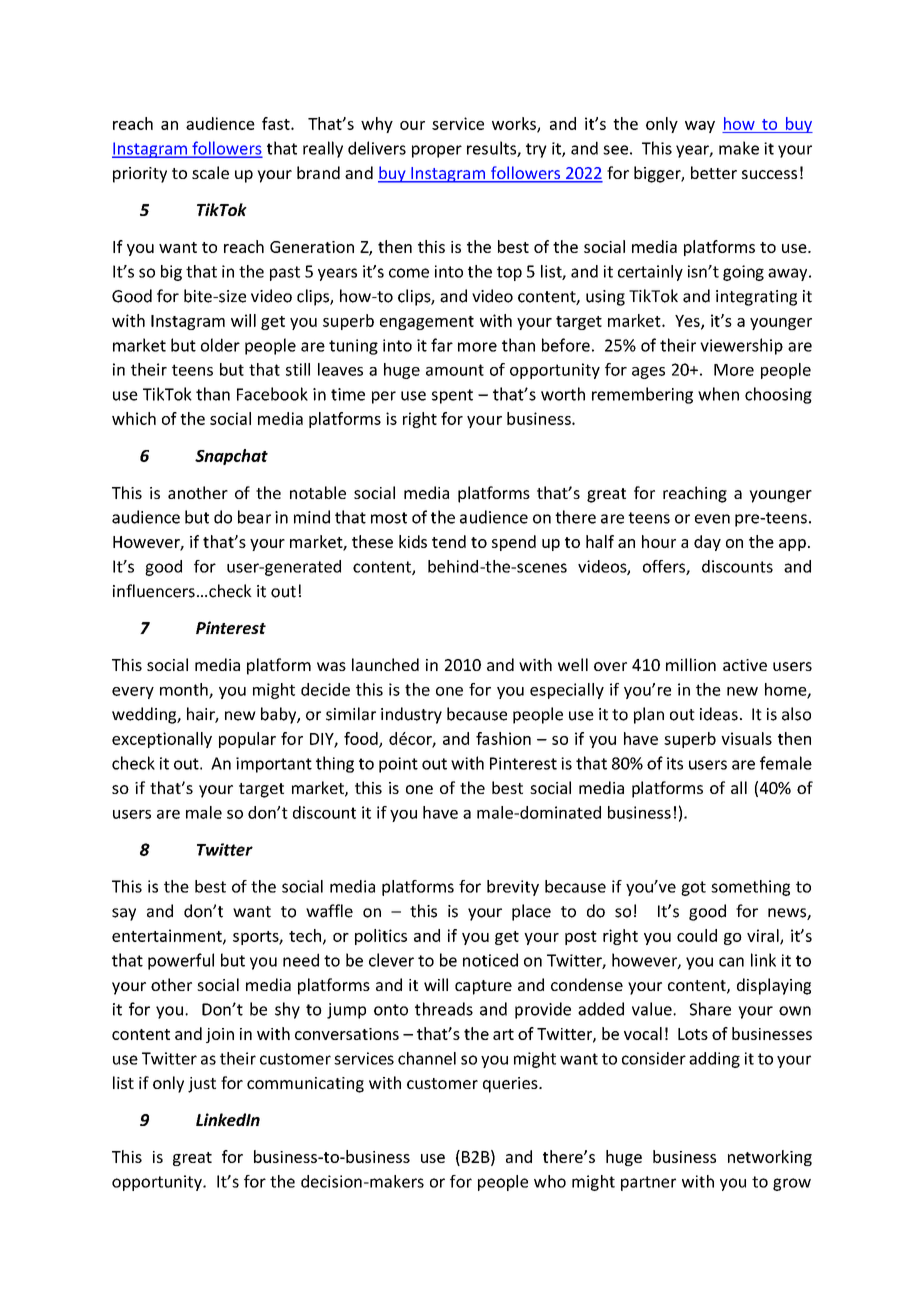 The height and width of the image is (1308, 924). What do you see at coordinates (162, 740) in the image?
I see `exceptionally` at bounding box center [162, 740].
